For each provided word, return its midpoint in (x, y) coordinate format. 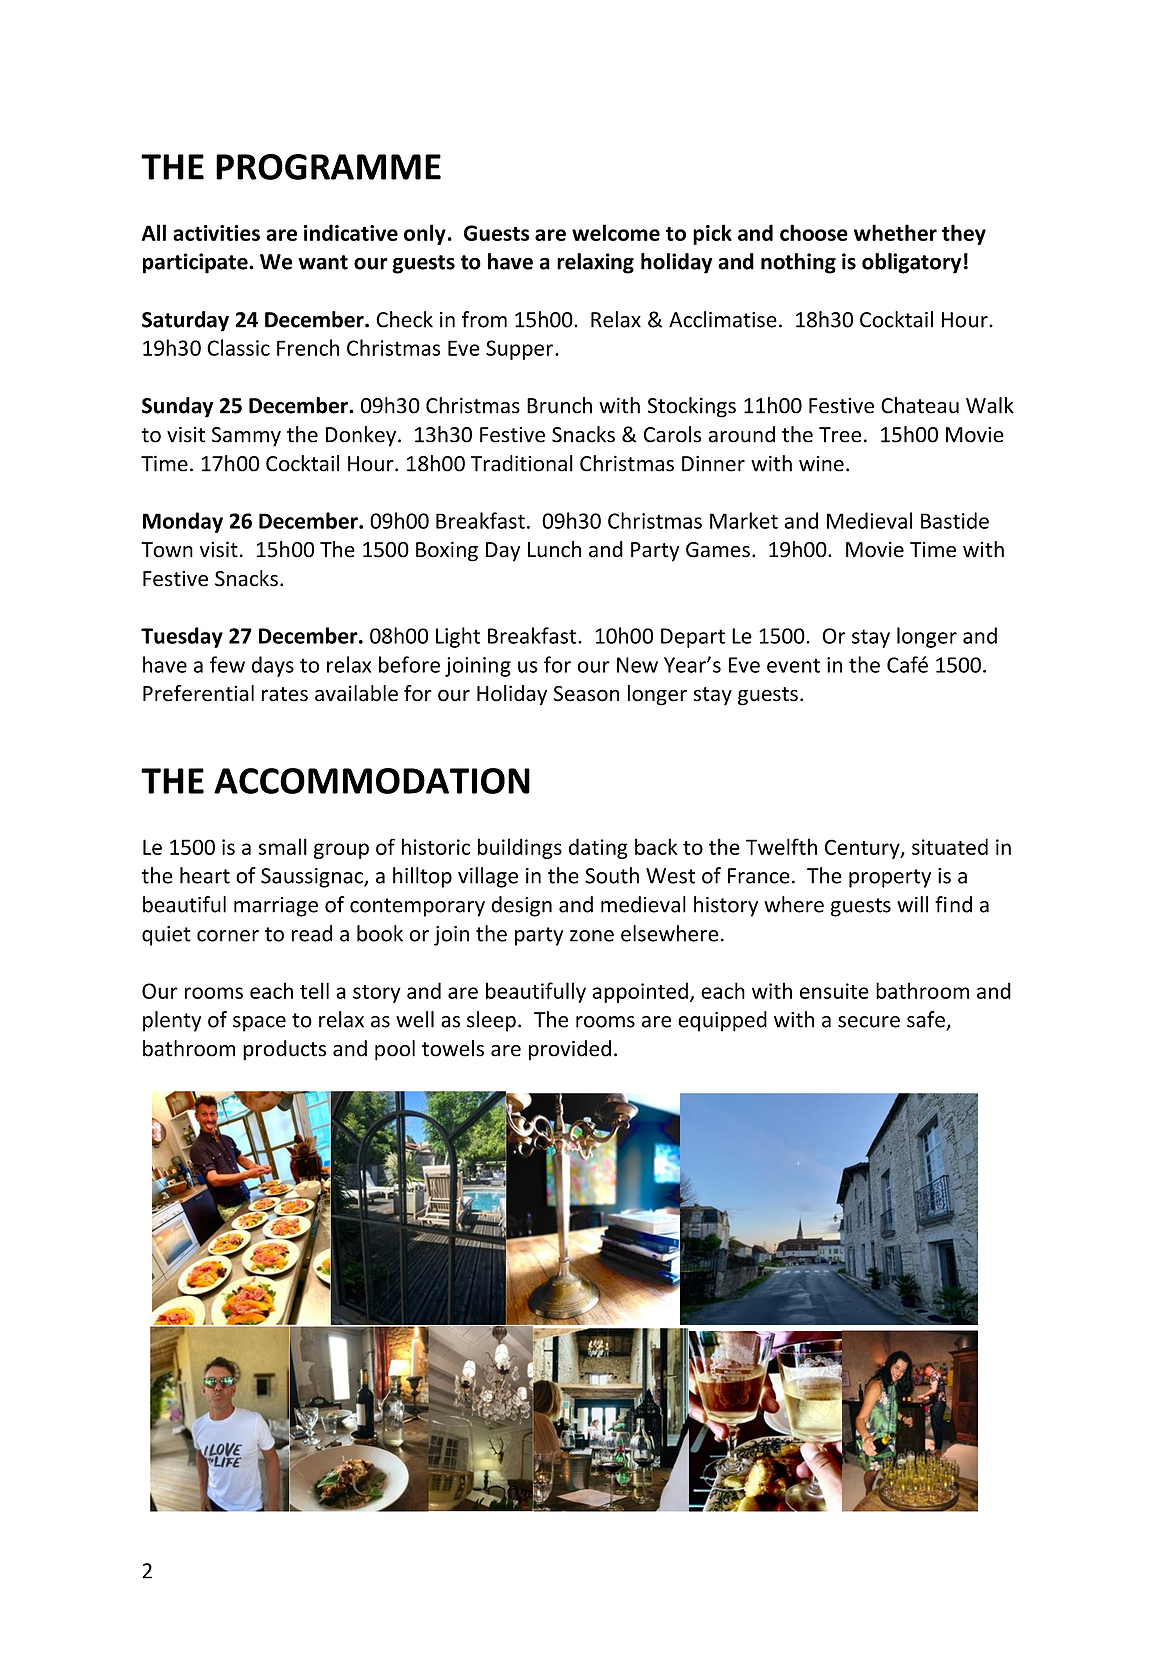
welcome (616, 232)
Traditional (522, 463)
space (259, 1024)
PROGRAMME (328, 167)
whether (895, 232)
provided (570, 1050)
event (793, 665)
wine (821, 464)
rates (285, 694)
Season (586, 694)
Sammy (246, 437)
